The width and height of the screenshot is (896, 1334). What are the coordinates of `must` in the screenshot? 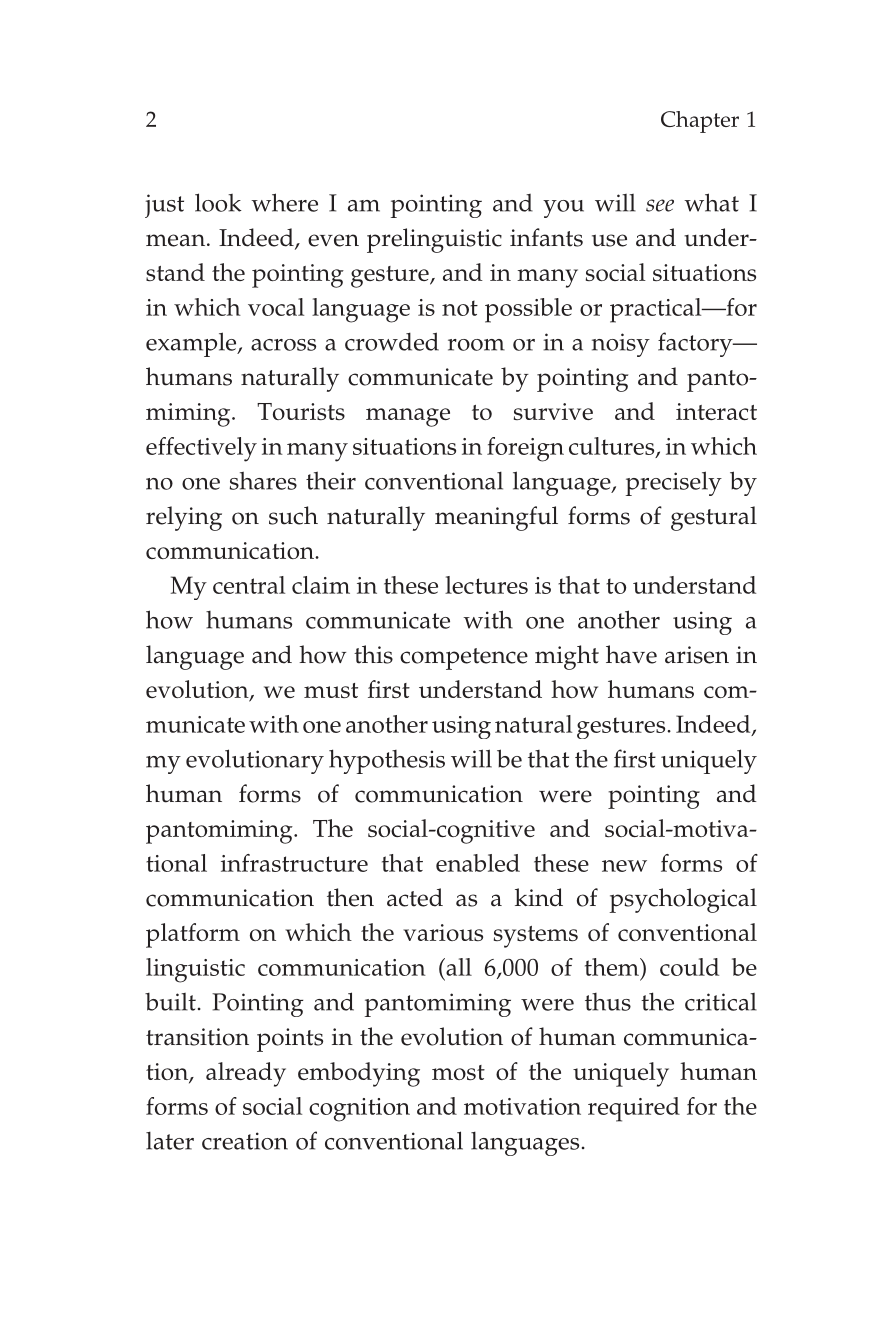 It's located at (331, 690).
